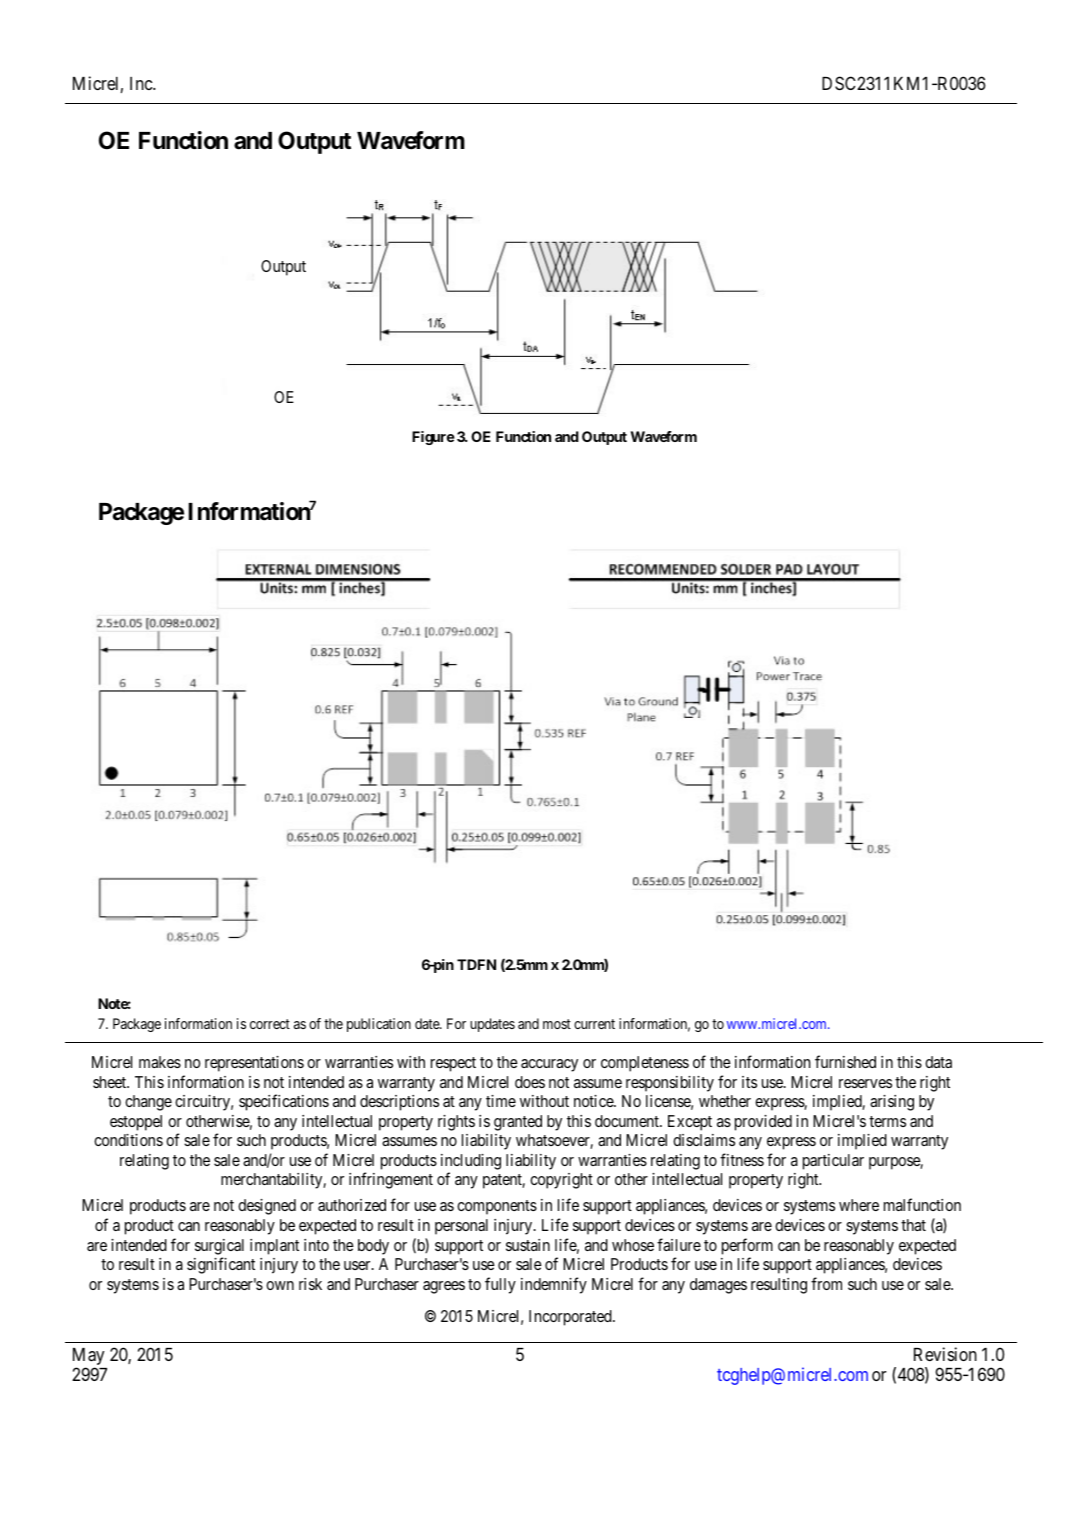 This screenshot has height=1525, width=1078. Describe the element at coordinates (826, 1283) in the screenshot. I see `from` at that location.
